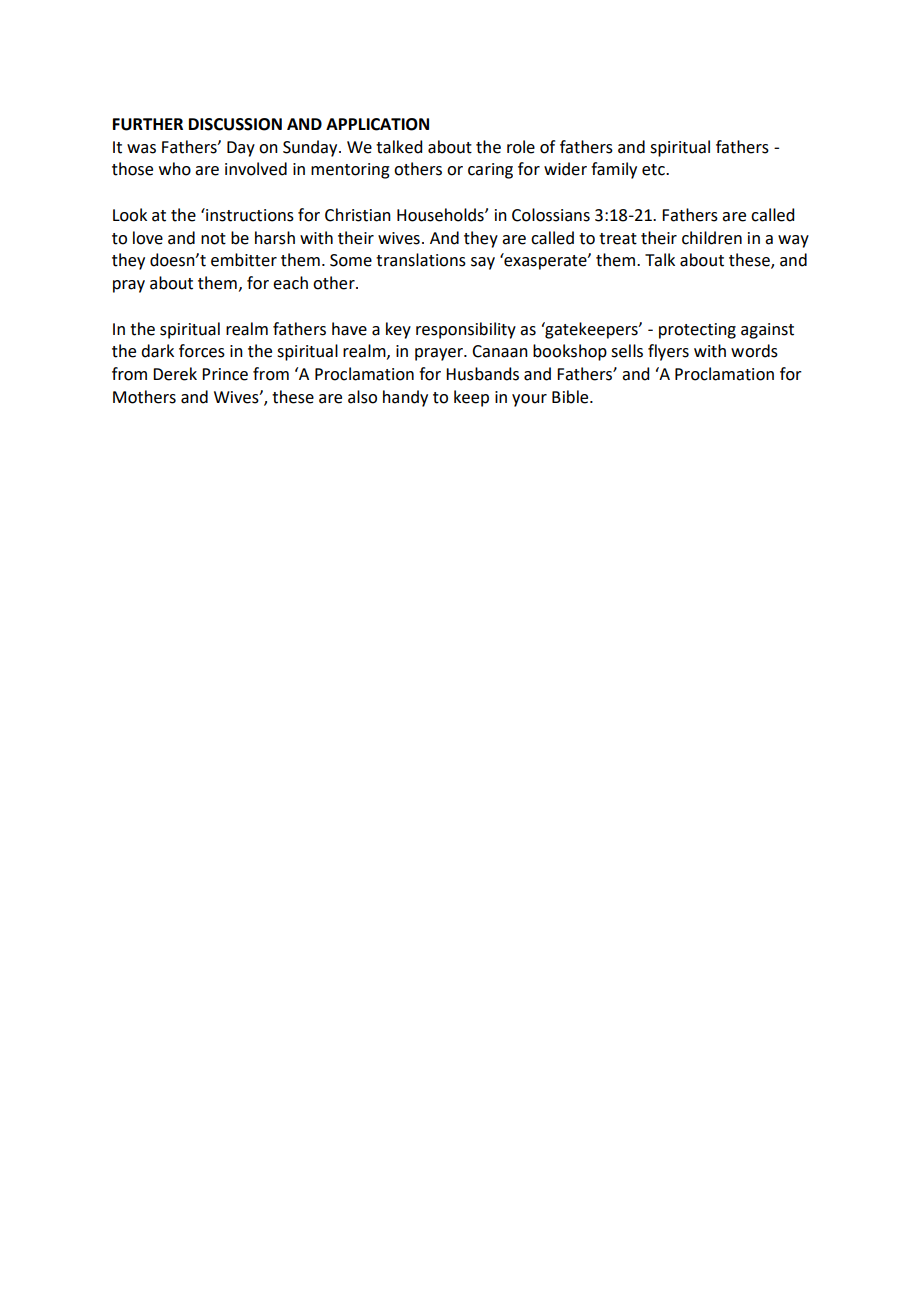 The width and height of the screenshot is (924, 1308). Describe the element at coordinates (202, 351) in the screenshot. I see `forces` at that location.
